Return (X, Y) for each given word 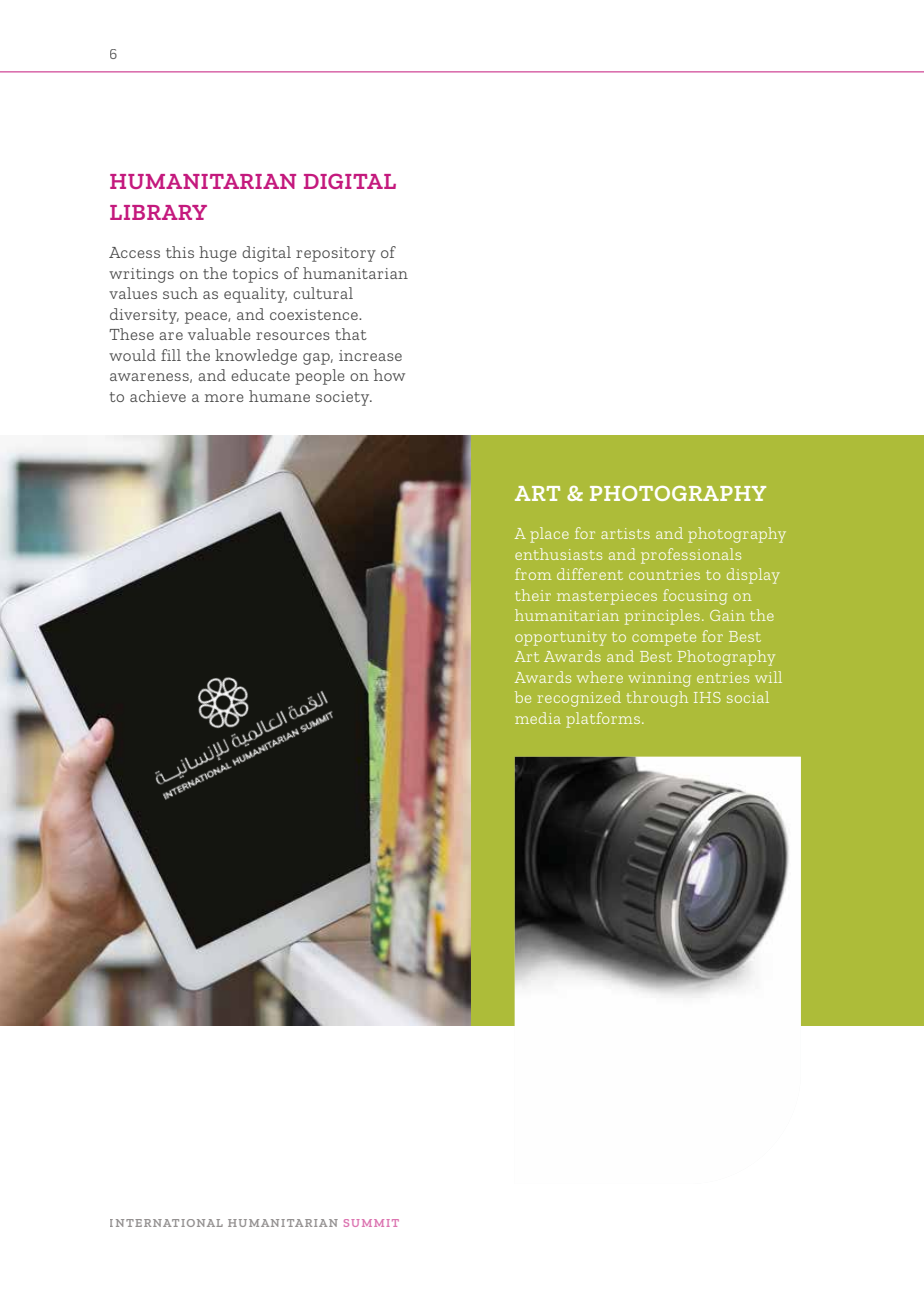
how (389, 375)
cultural (323, 293)
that (351, 334)
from (533, 574)
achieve (158, 396)
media (538, 718)
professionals (691, 556)
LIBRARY (158, 212)
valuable (219, 334)
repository (336, 254)
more (224, 398)
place (549, 535)
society (344, 398)
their (533, 595)
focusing (695, 597)
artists (625, 533)
